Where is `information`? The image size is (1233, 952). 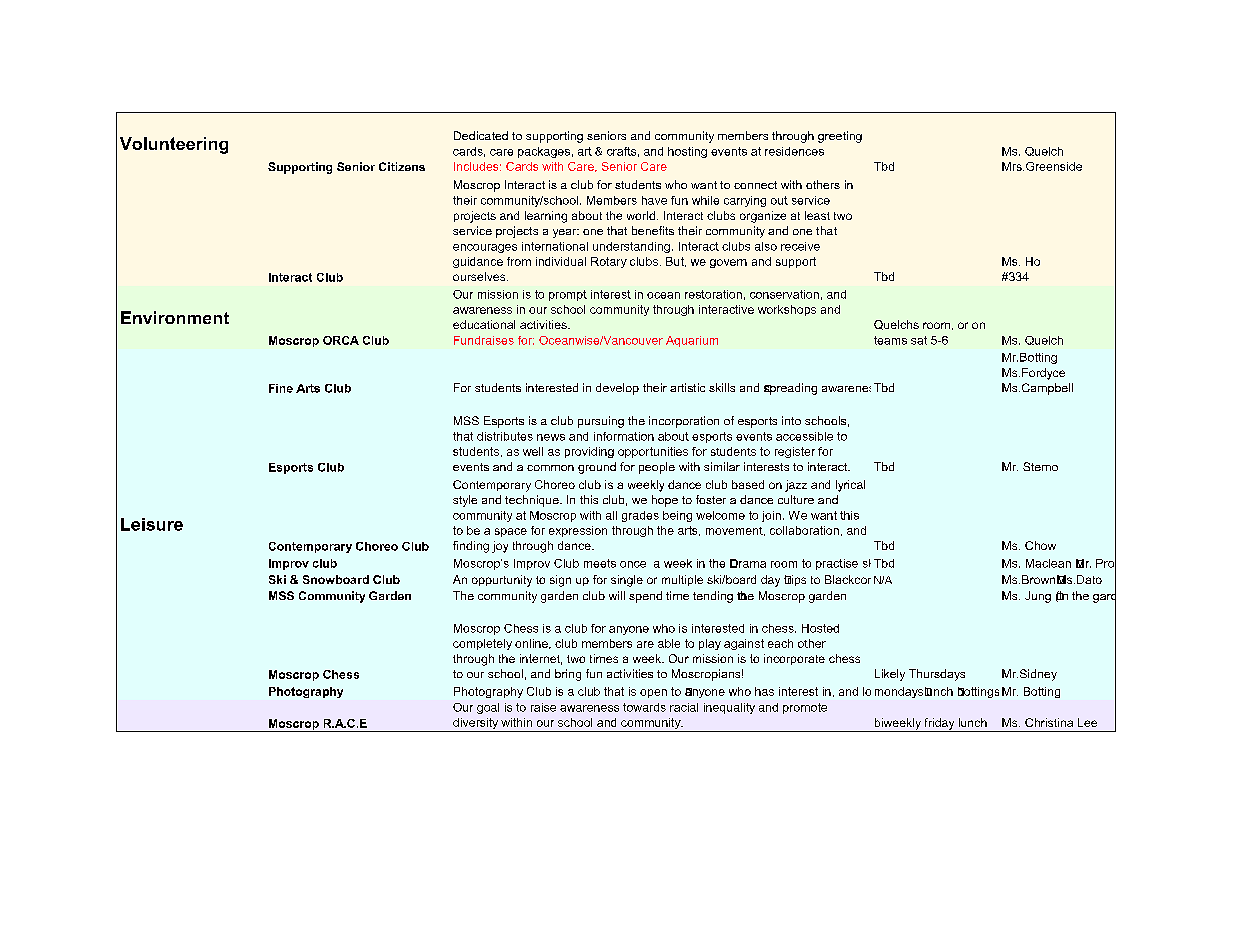
information is located at coordinates (624, 436).
